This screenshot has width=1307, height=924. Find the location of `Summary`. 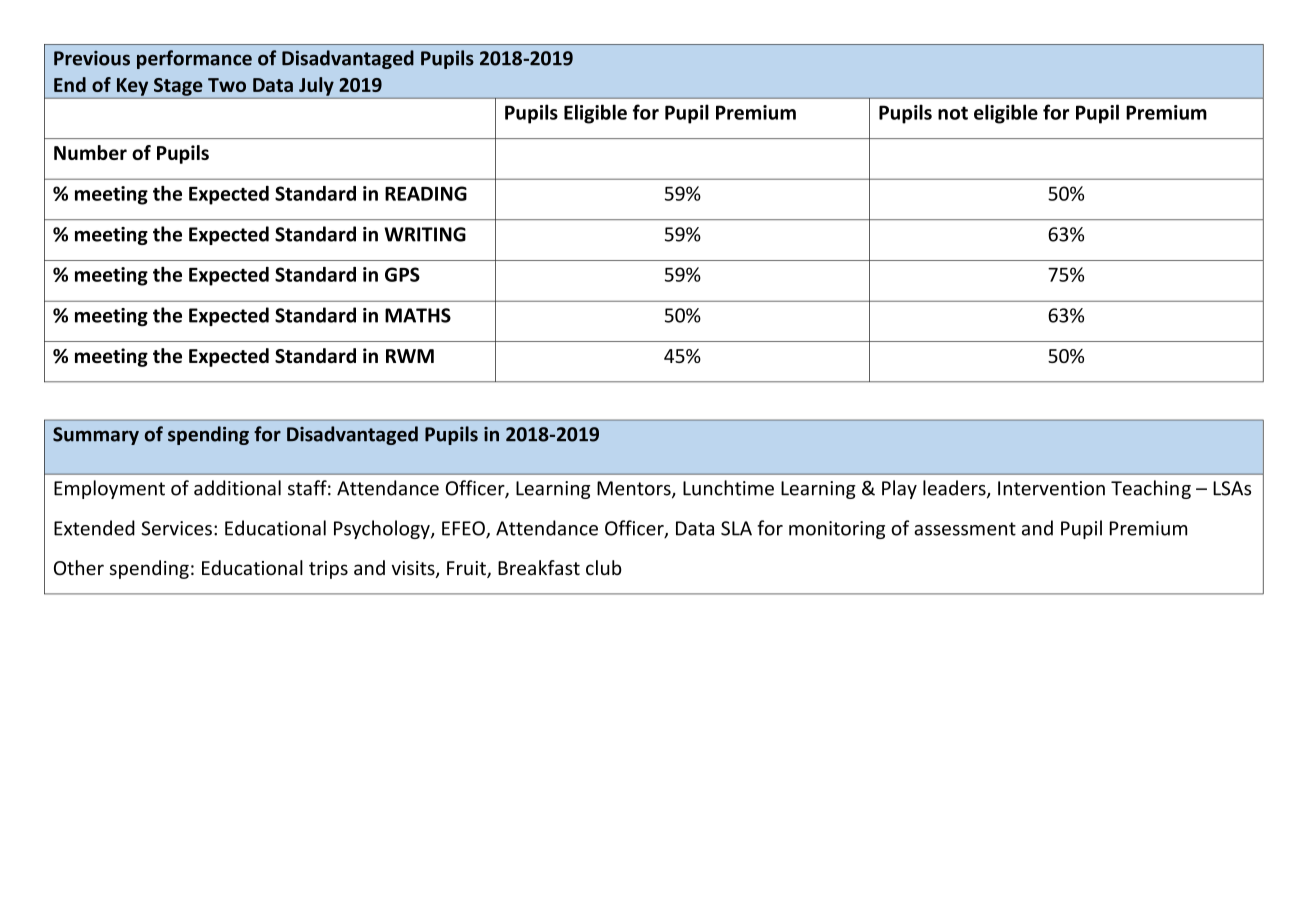

Summary is located at coordinates (96, 436).
